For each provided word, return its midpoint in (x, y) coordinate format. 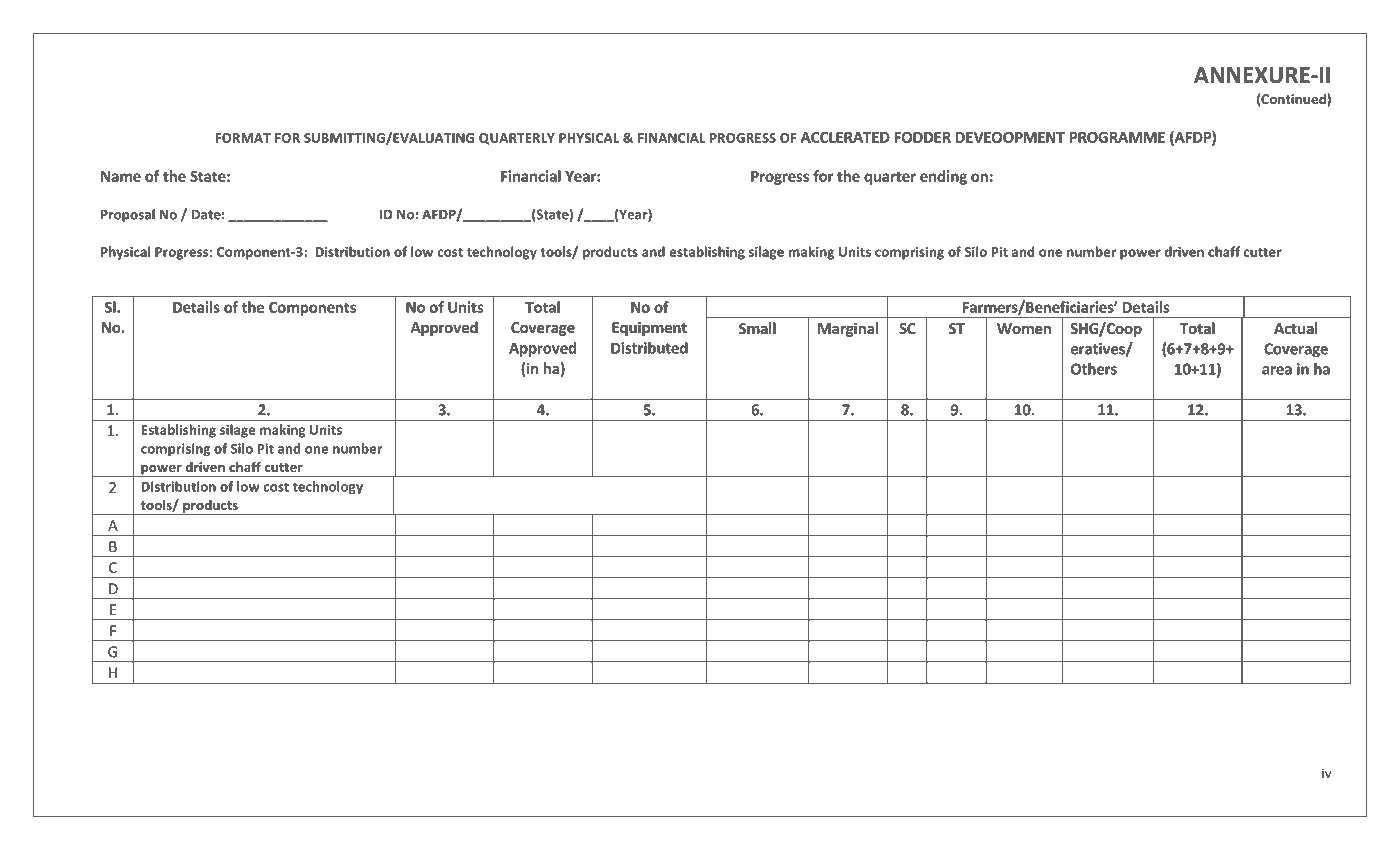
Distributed (649, 348)
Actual (1295, 328)
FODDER (923, 137)
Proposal (128, 215)
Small (757, 328)
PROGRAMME (1117, 137)
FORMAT (243, 138)
